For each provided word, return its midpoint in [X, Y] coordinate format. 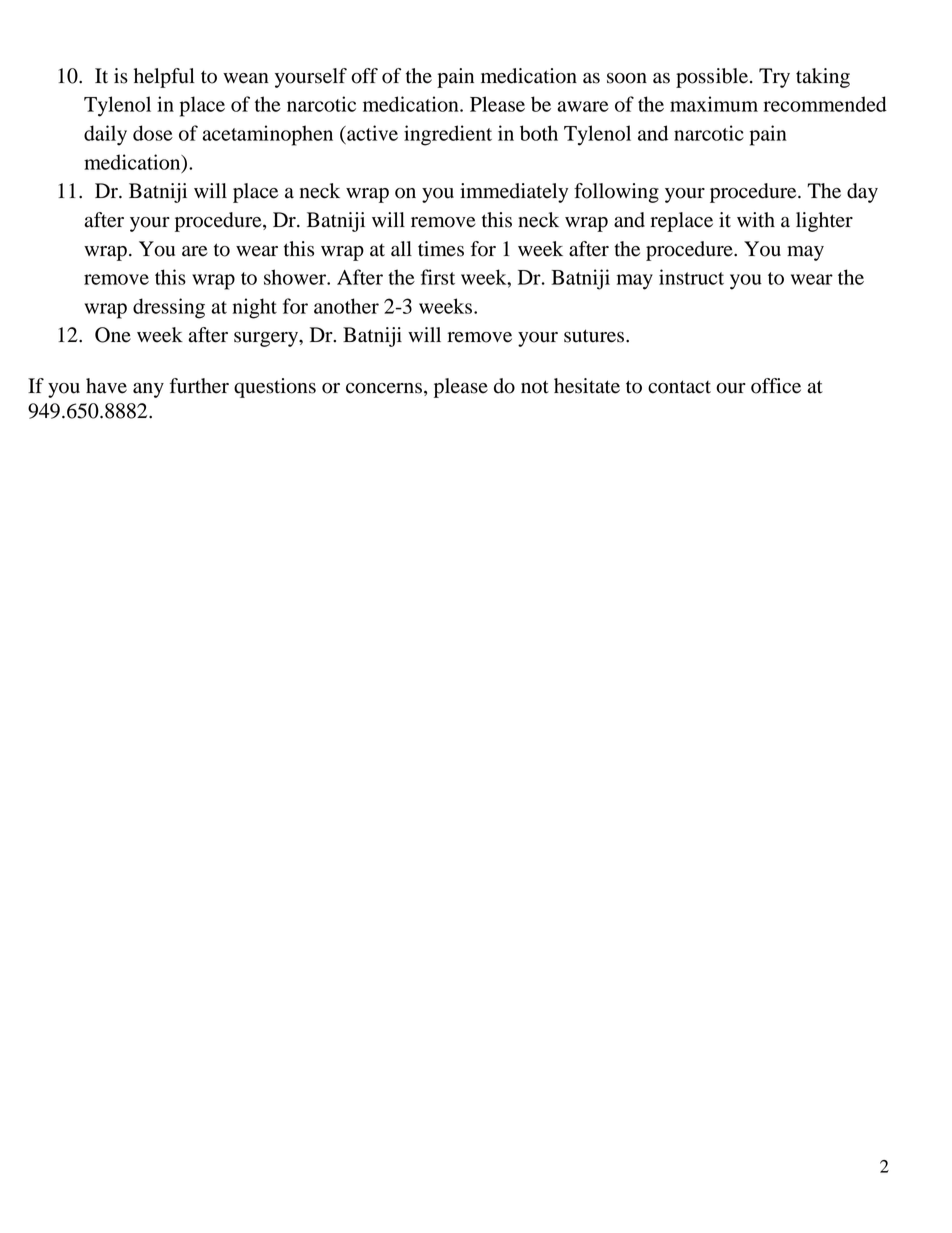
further [199, 386]
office [776, 386]
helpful [164, 78]
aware [583, 106]
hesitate [587, 386]
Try [774, 78]
